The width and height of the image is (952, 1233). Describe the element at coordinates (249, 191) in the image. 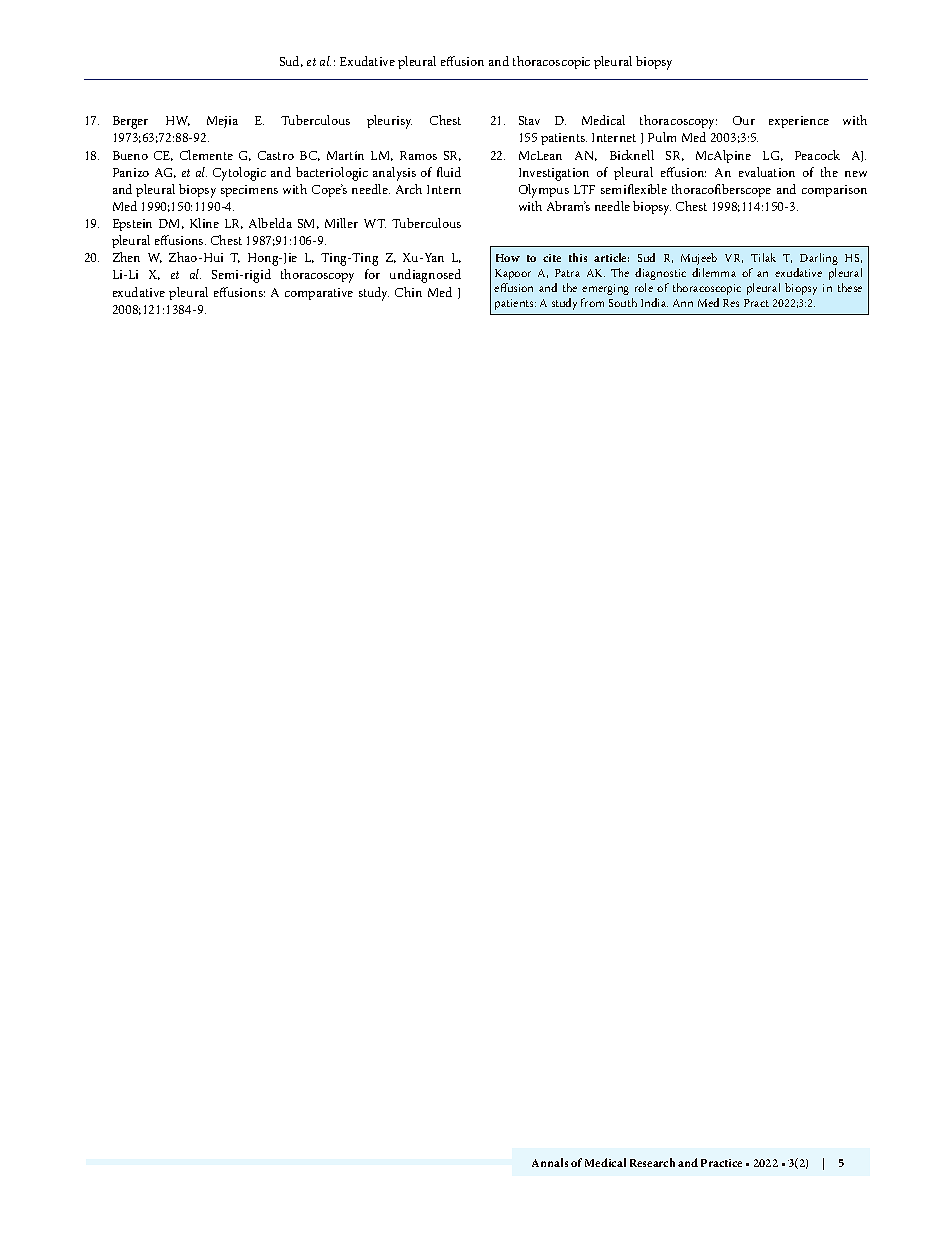

I see `specimens` at that location.
